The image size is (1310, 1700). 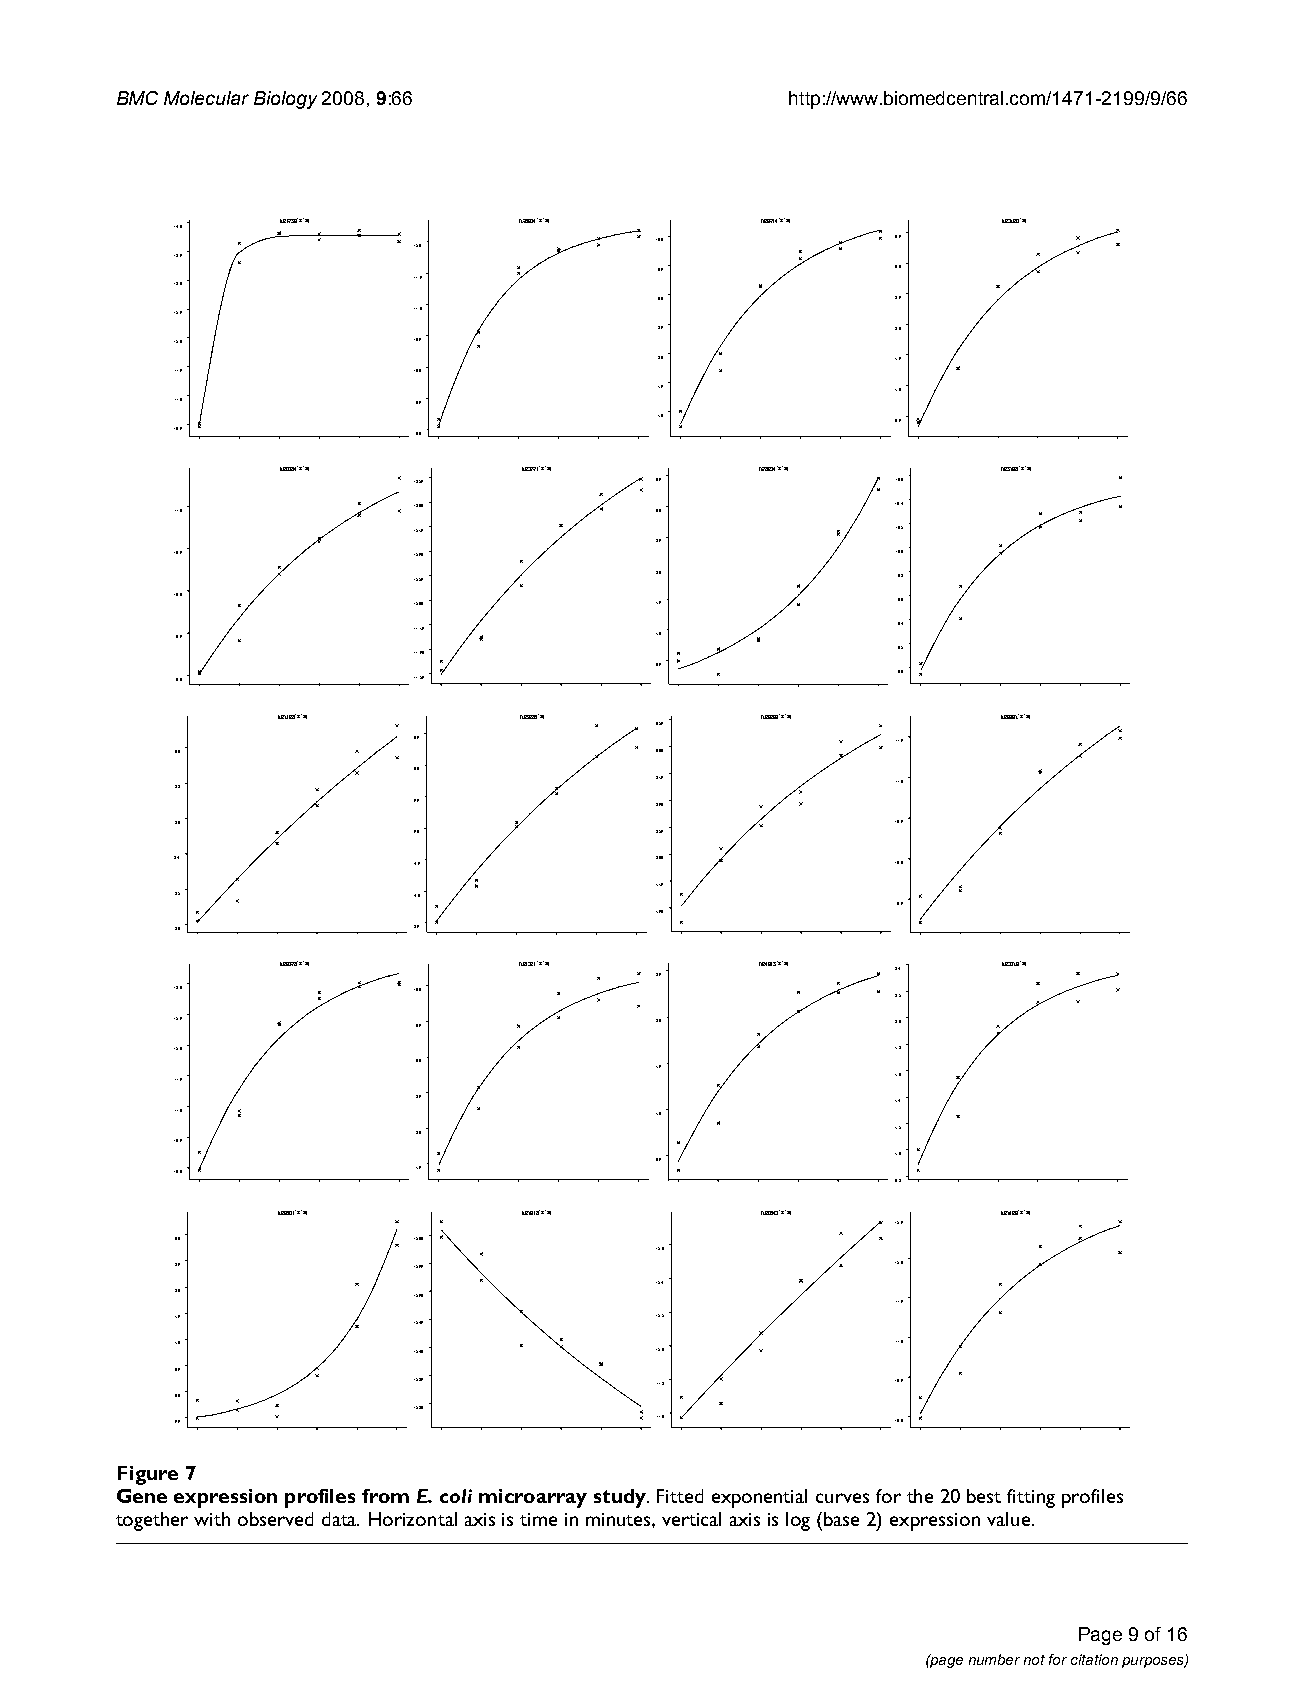 What do you see at coordinates (275, 1519) in the screenshot?
I see `observed` at bounding box center [275, 1519].
